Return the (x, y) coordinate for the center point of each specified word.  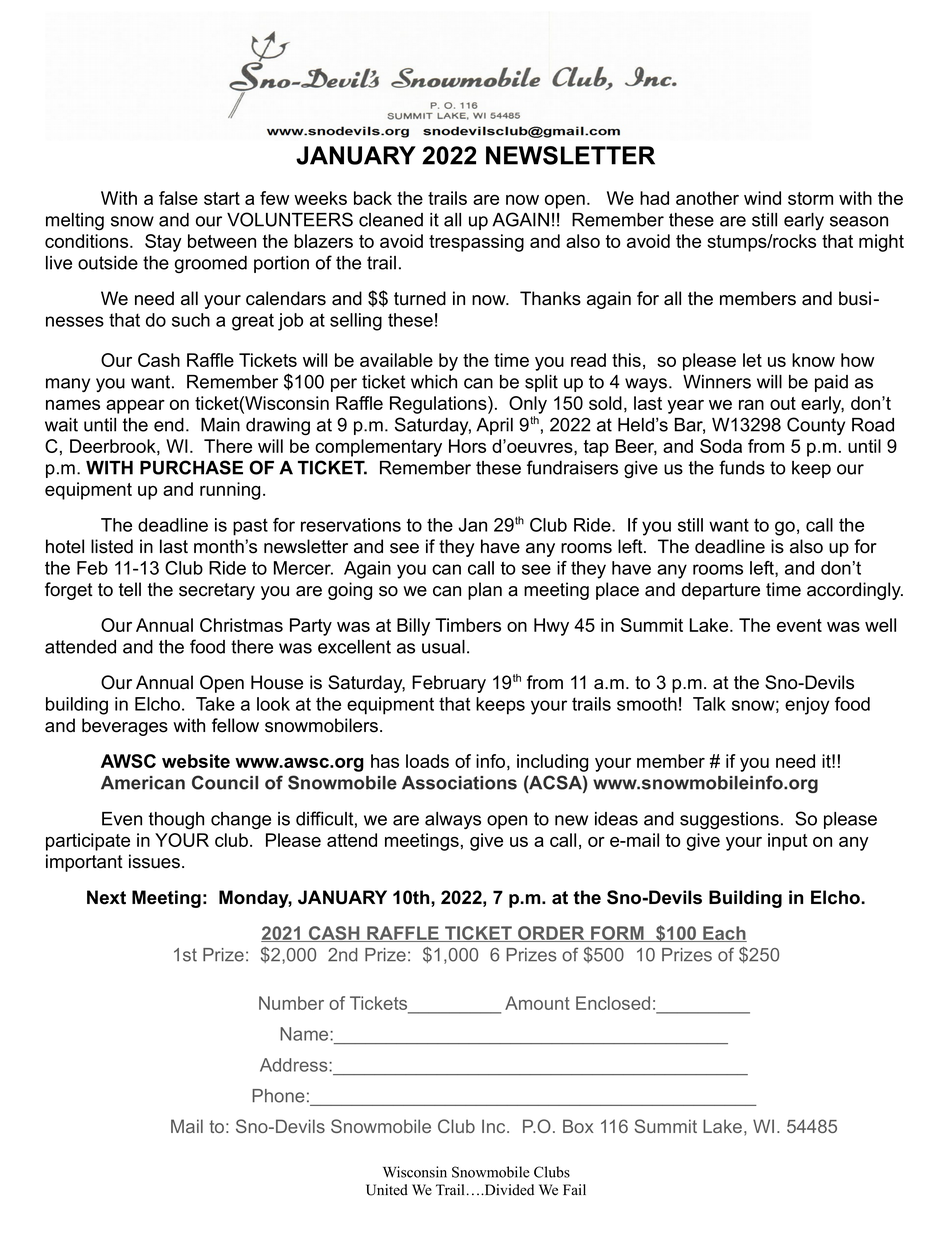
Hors (467, 446)
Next (106, 897)
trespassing (476, 243)
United (387, 1190)
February (449, 684)
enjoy (807, 706)
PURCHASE (191, 467)
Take (215, 704)
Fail (574, 1189)
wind (762, 198)
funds (742, 467)
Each (724, 934)
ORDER (551, 934)
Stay (163, 243)
